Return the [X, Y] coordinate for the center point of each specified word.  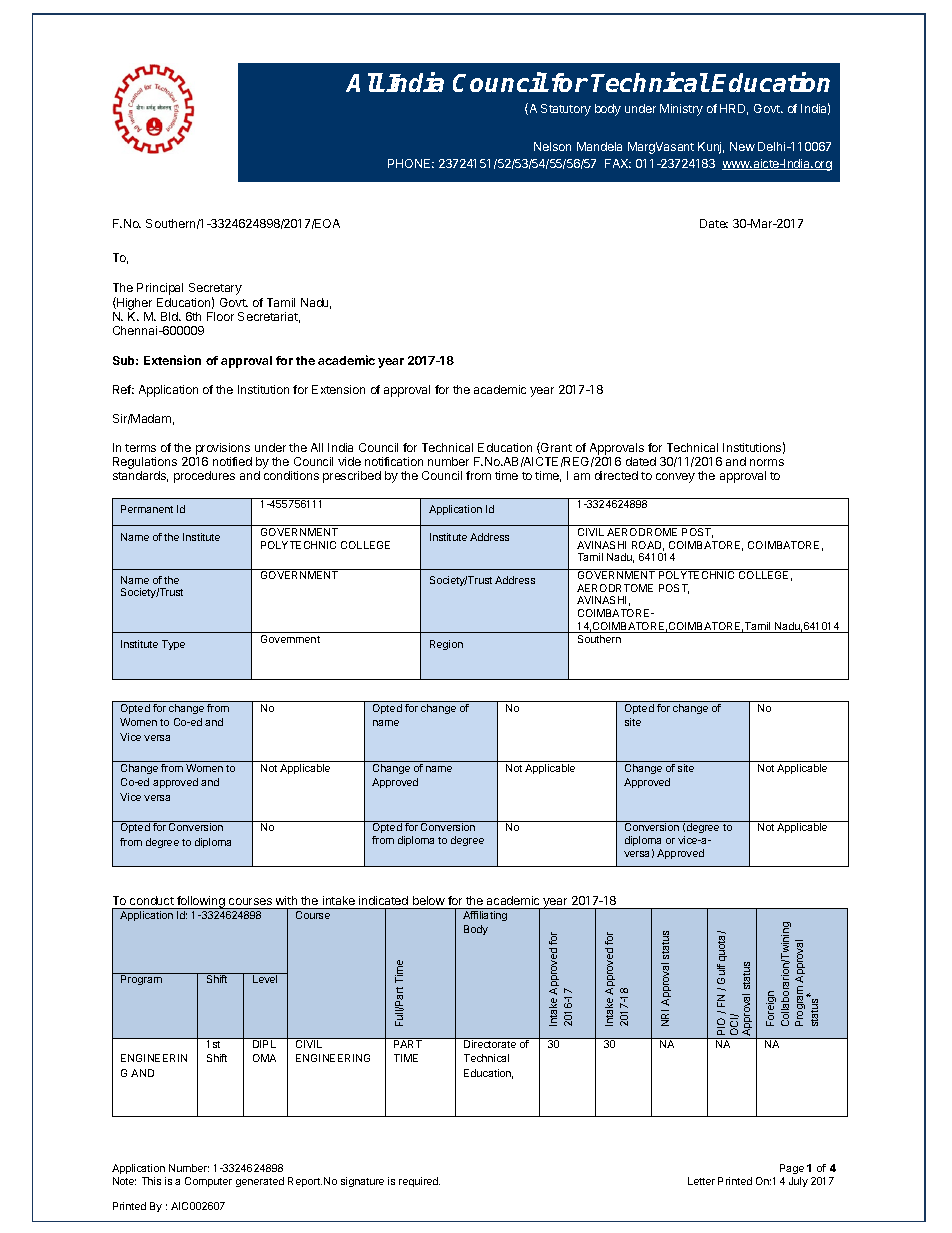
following [201, 902]
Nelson [552, 146]
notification [394, 461]
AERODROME [642, 532]
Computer [208, 1182]
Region [446, 645]
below [429, 900]
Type [173, 645]
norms [767, 462]
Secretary [215, 290]
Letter [701, 1181]
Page [792, 1171]
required [419, 1182]
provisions [223, 449]
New [742, 146]
